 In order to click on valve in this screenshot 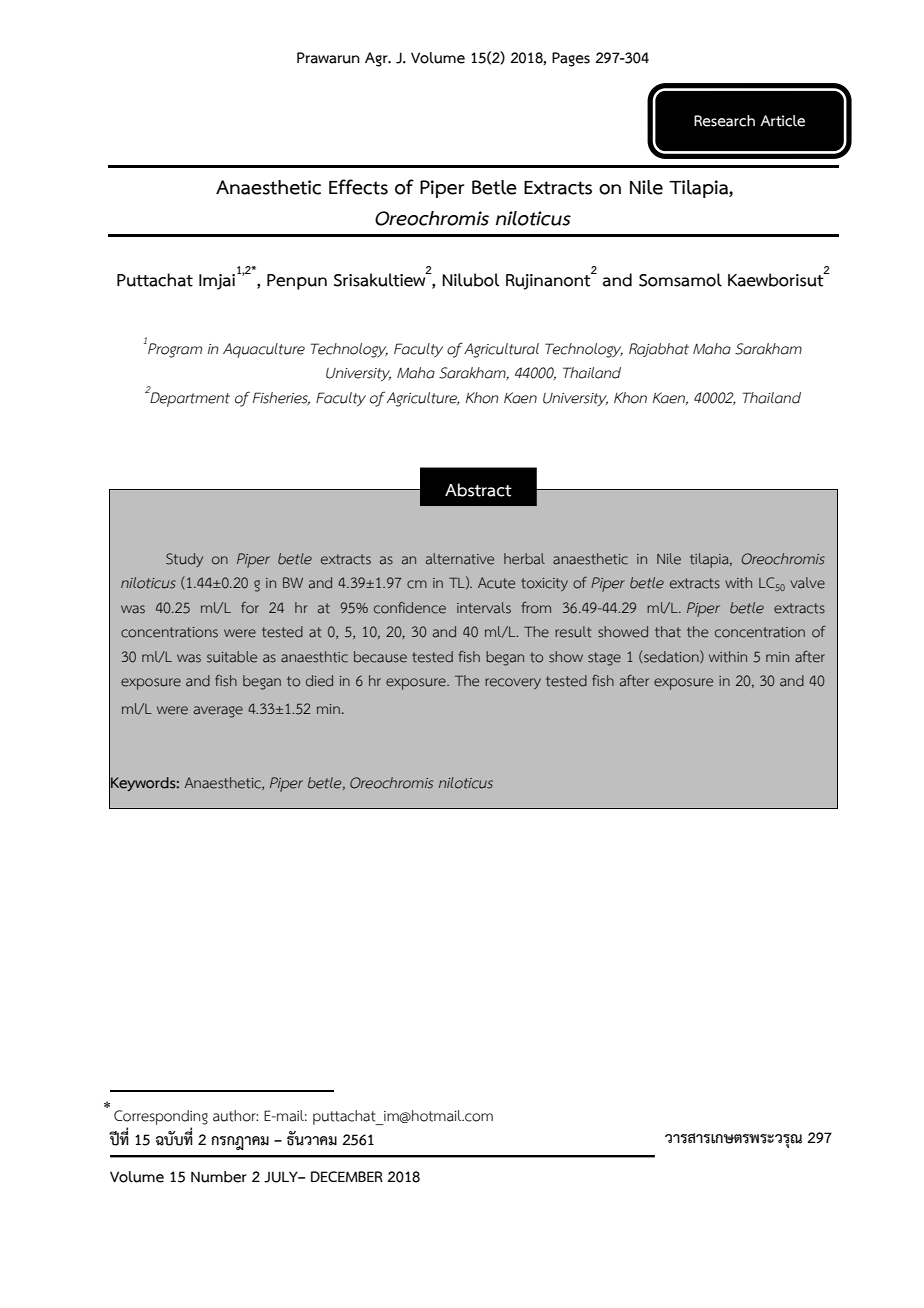, I will do `click(807, 583)`.
